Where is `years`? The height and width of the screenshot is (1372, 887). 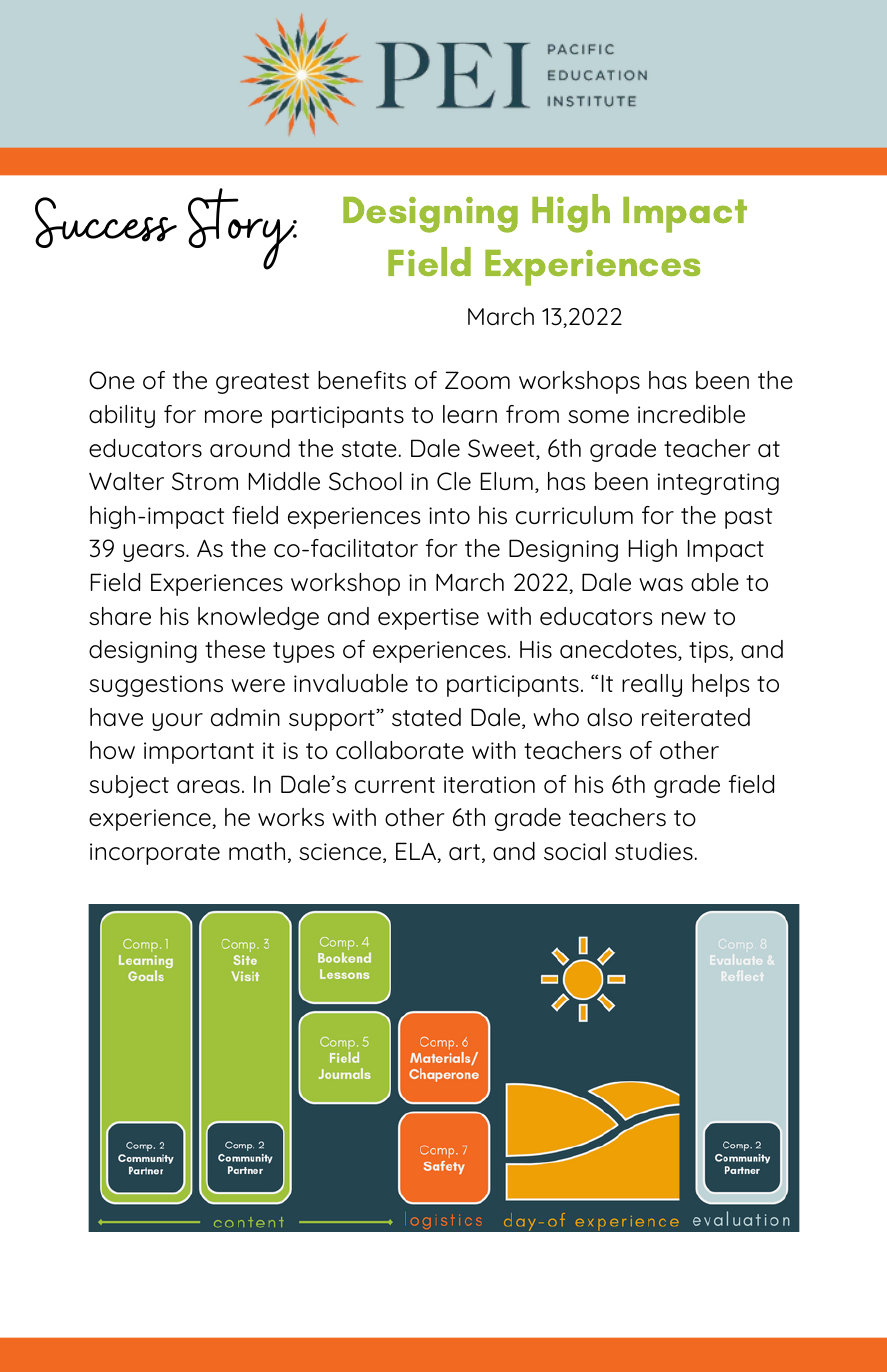 years is located at coordinates (155, 553).
